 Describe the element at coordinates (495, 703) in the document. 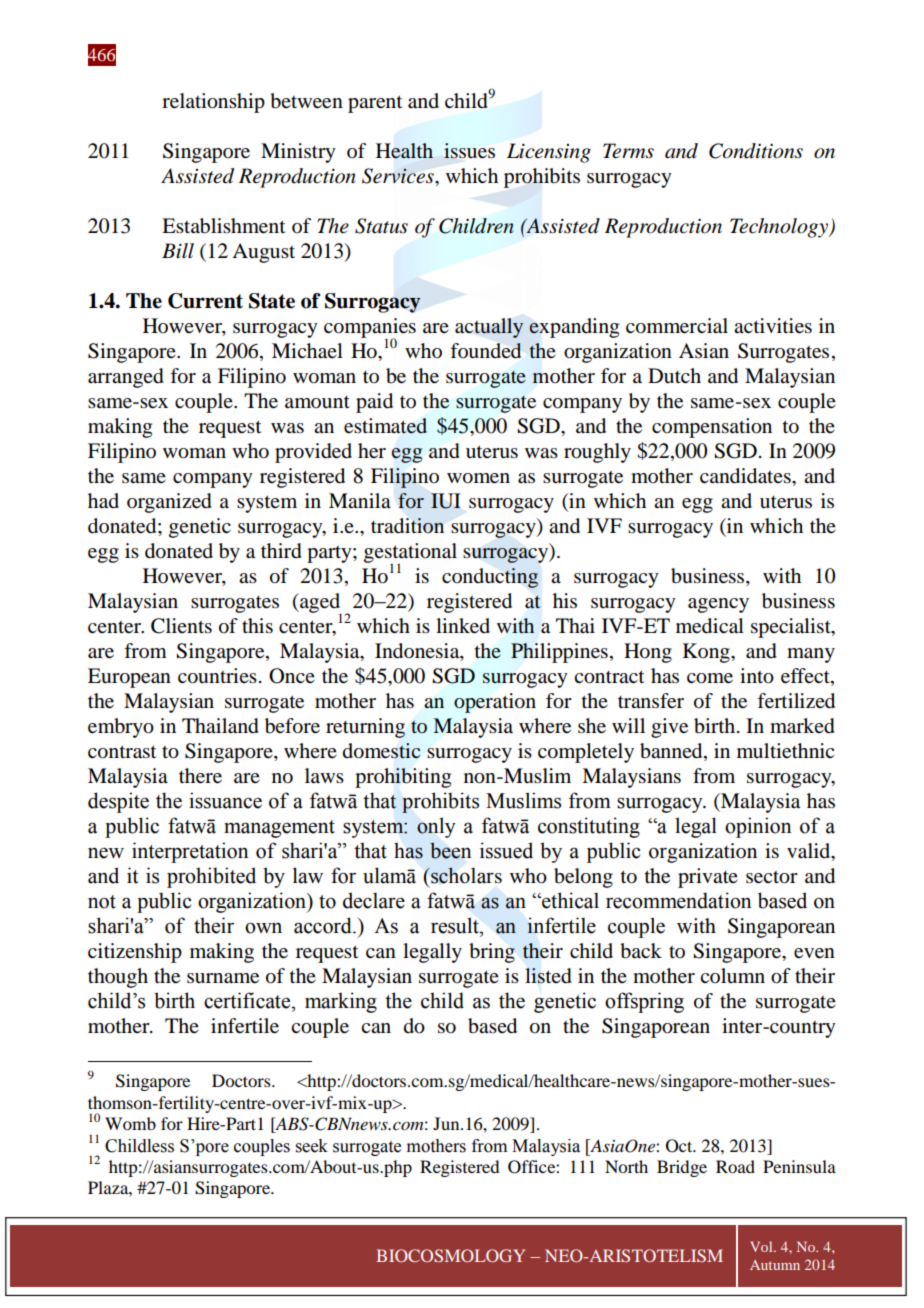

I see `operation` at that location.
